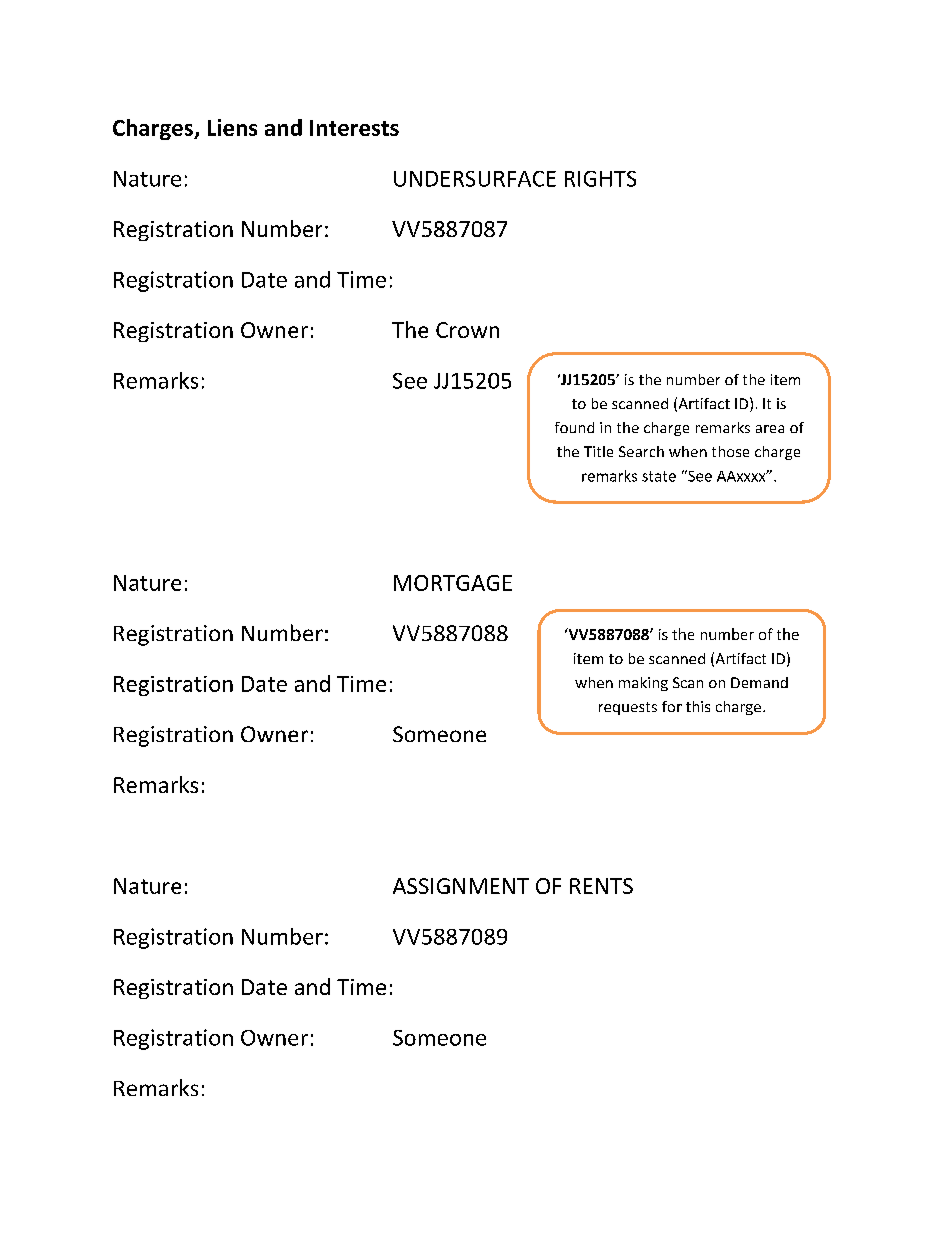  Describe the element at coordinates (598, 451) in the document. I see `Title` at that location.
